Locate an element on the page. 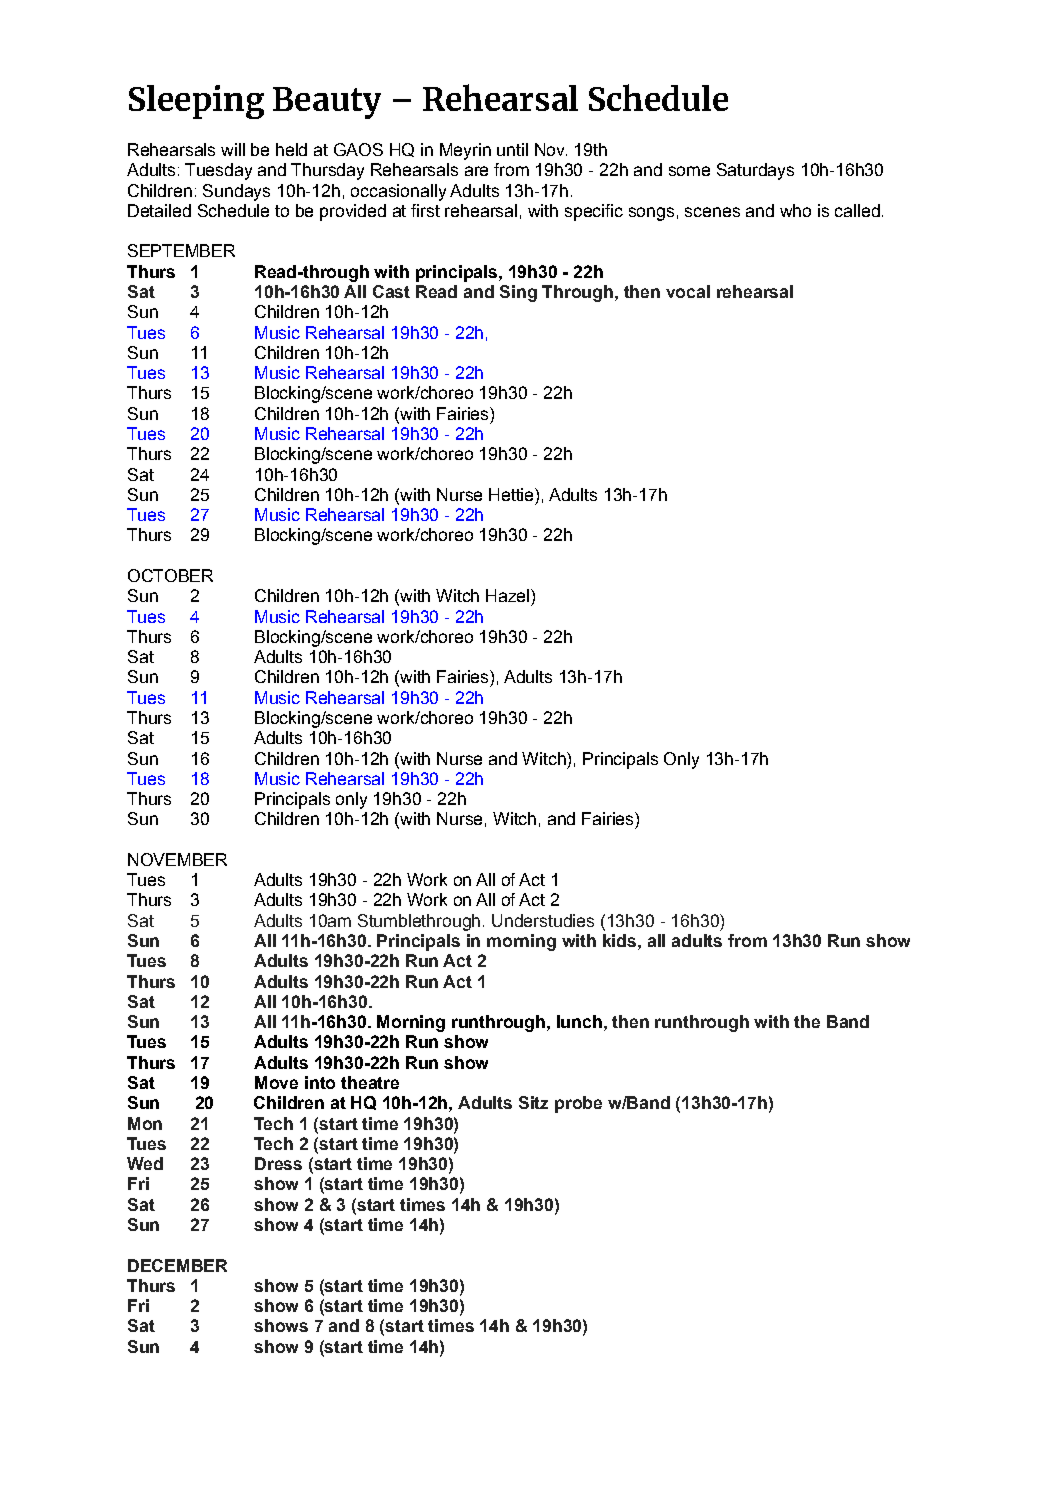 This page has height=1485, width=1051. Saturdays is located at coordinates (755, 171).
